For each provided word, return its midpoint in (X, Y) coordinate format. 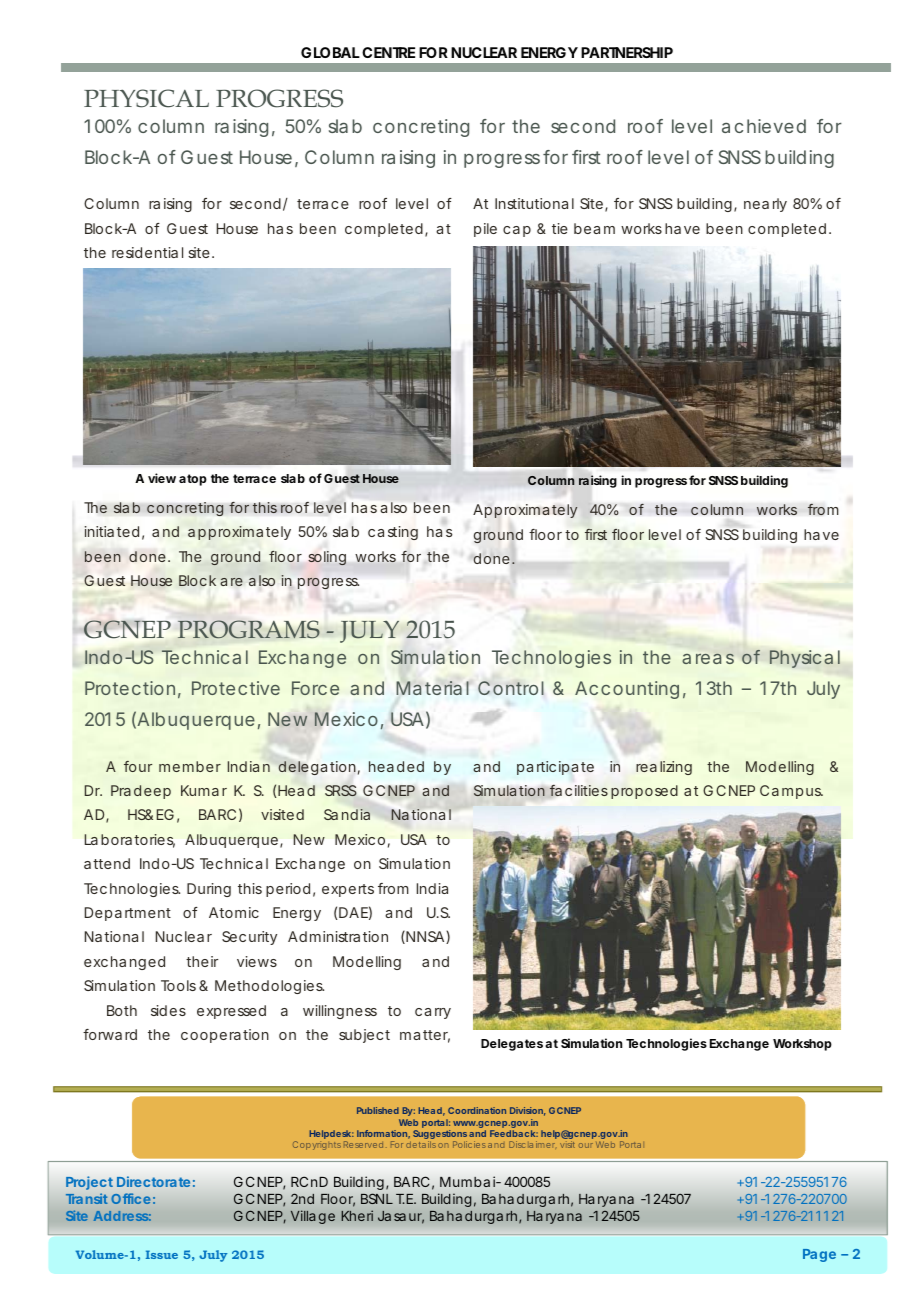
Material (432, 688)
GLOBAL (330, 52)
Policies (469, 1144)
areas (708, 658)
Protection (130, 688)
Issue (162, 1254)
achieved (764, 126)
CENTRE (388, 52)
